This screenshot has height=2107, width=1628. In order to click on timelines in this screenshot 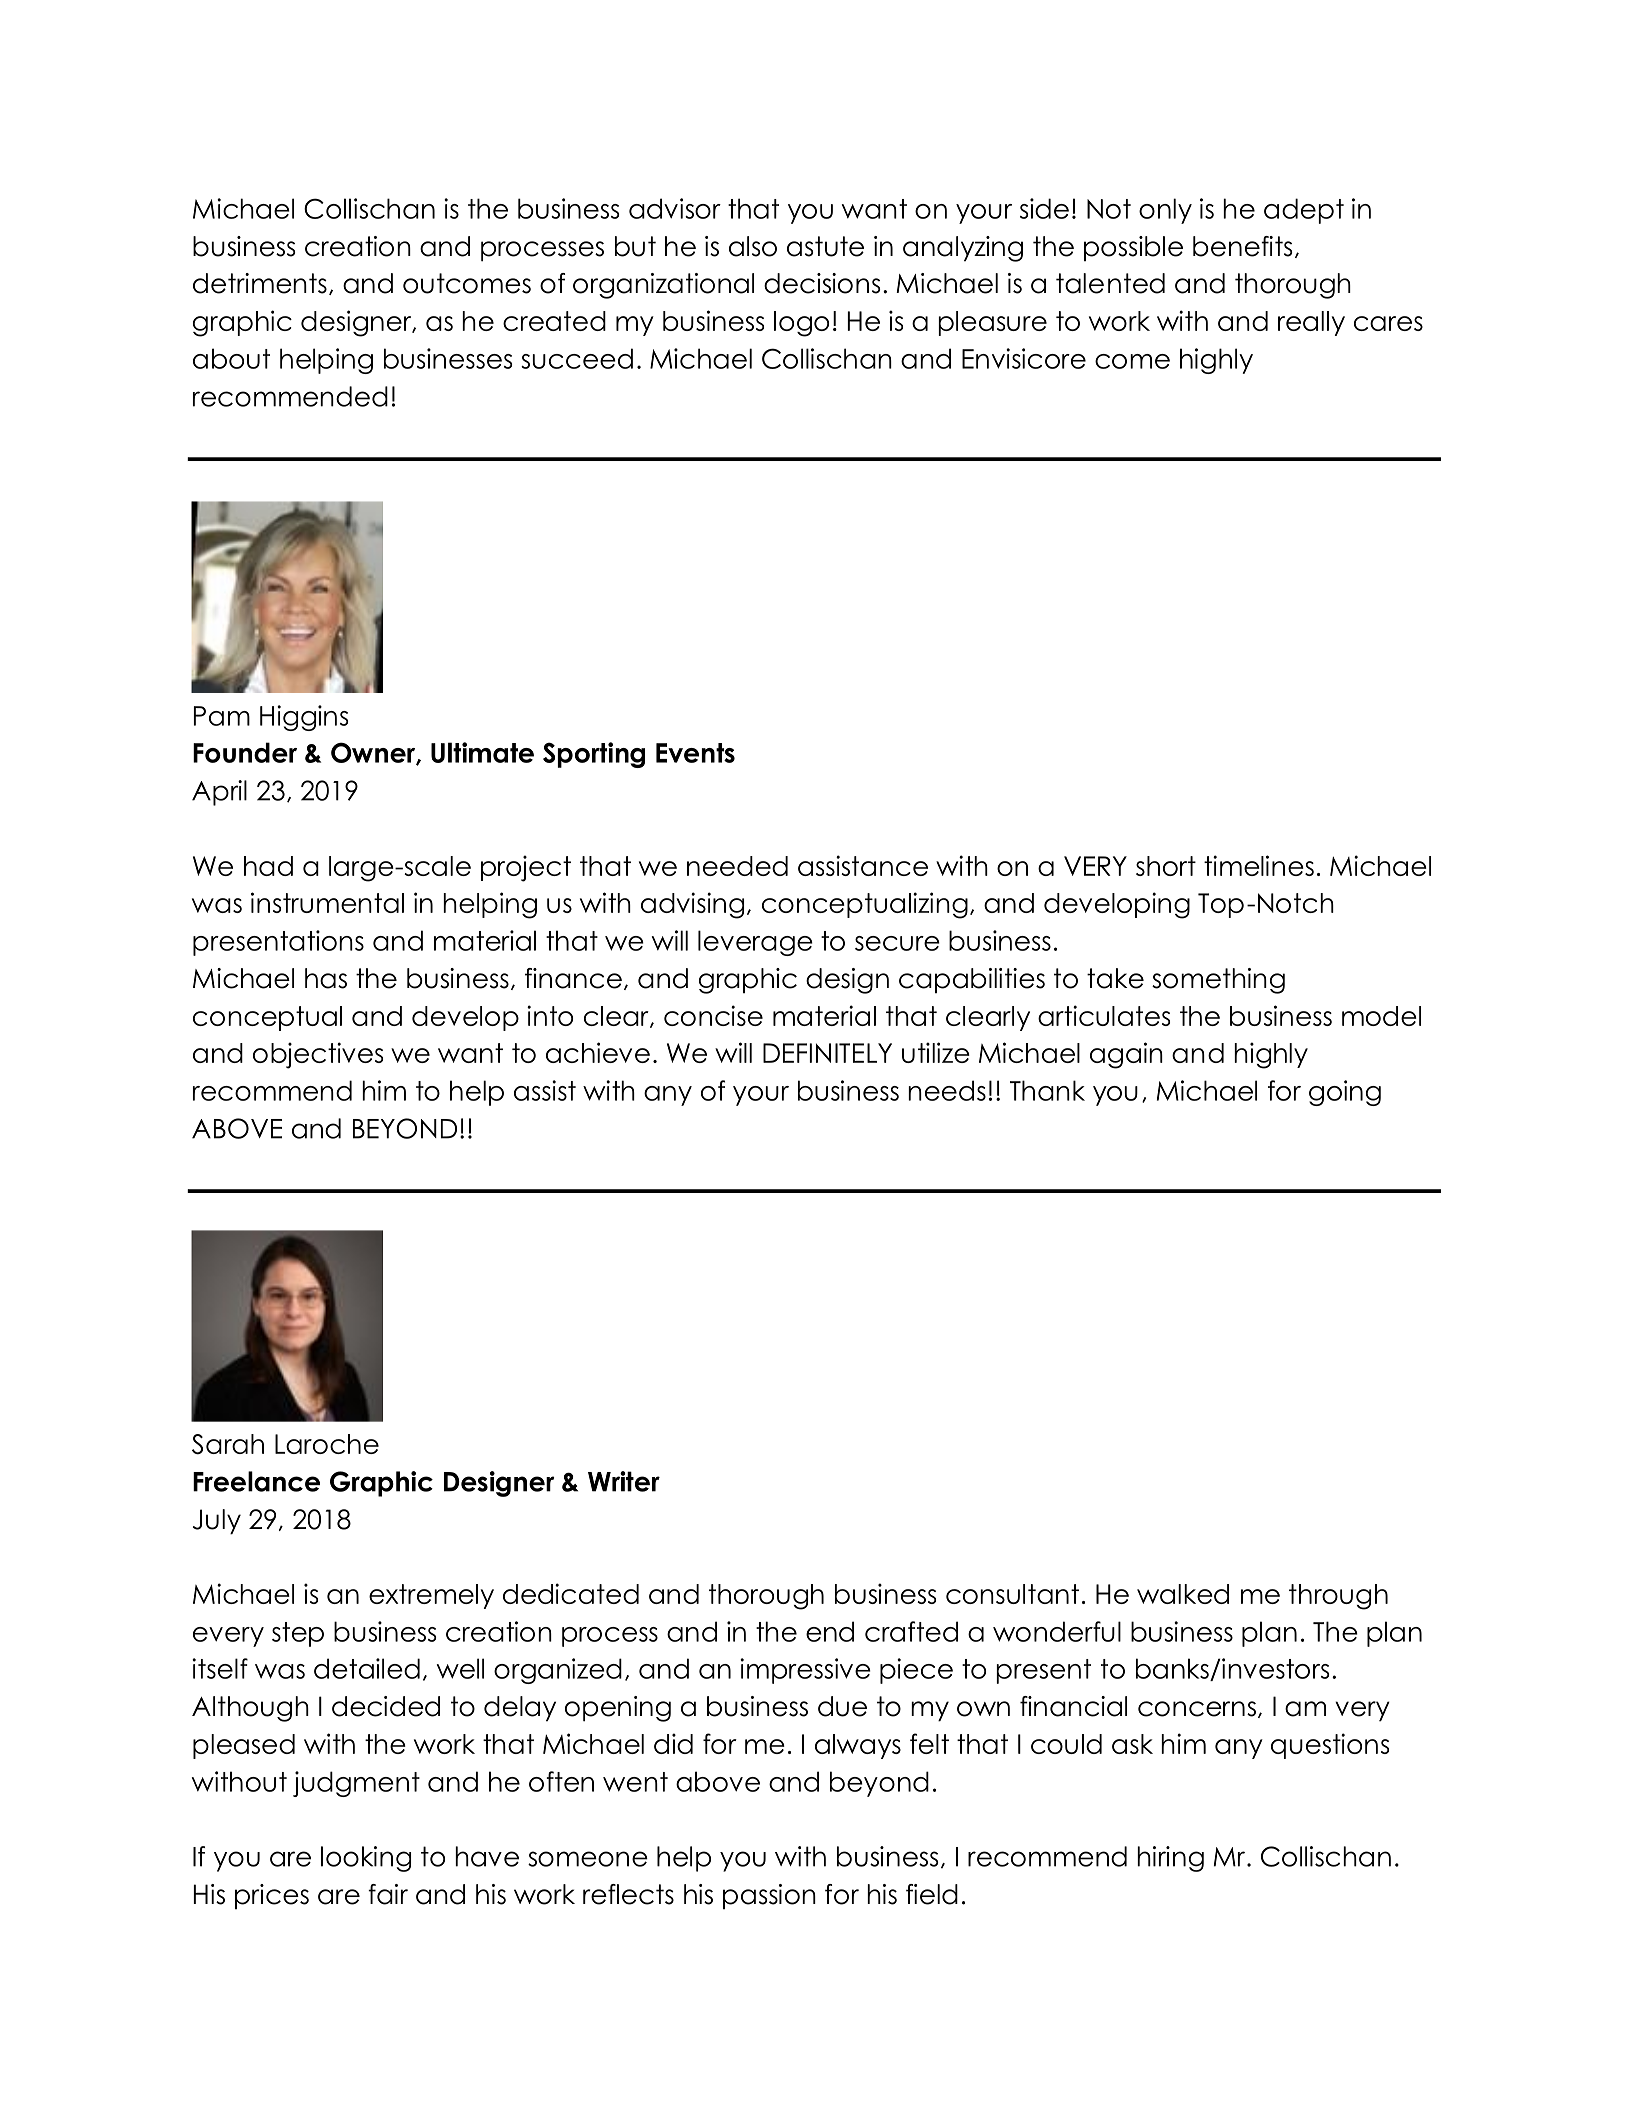, I will do `click(1259, 865)`.
